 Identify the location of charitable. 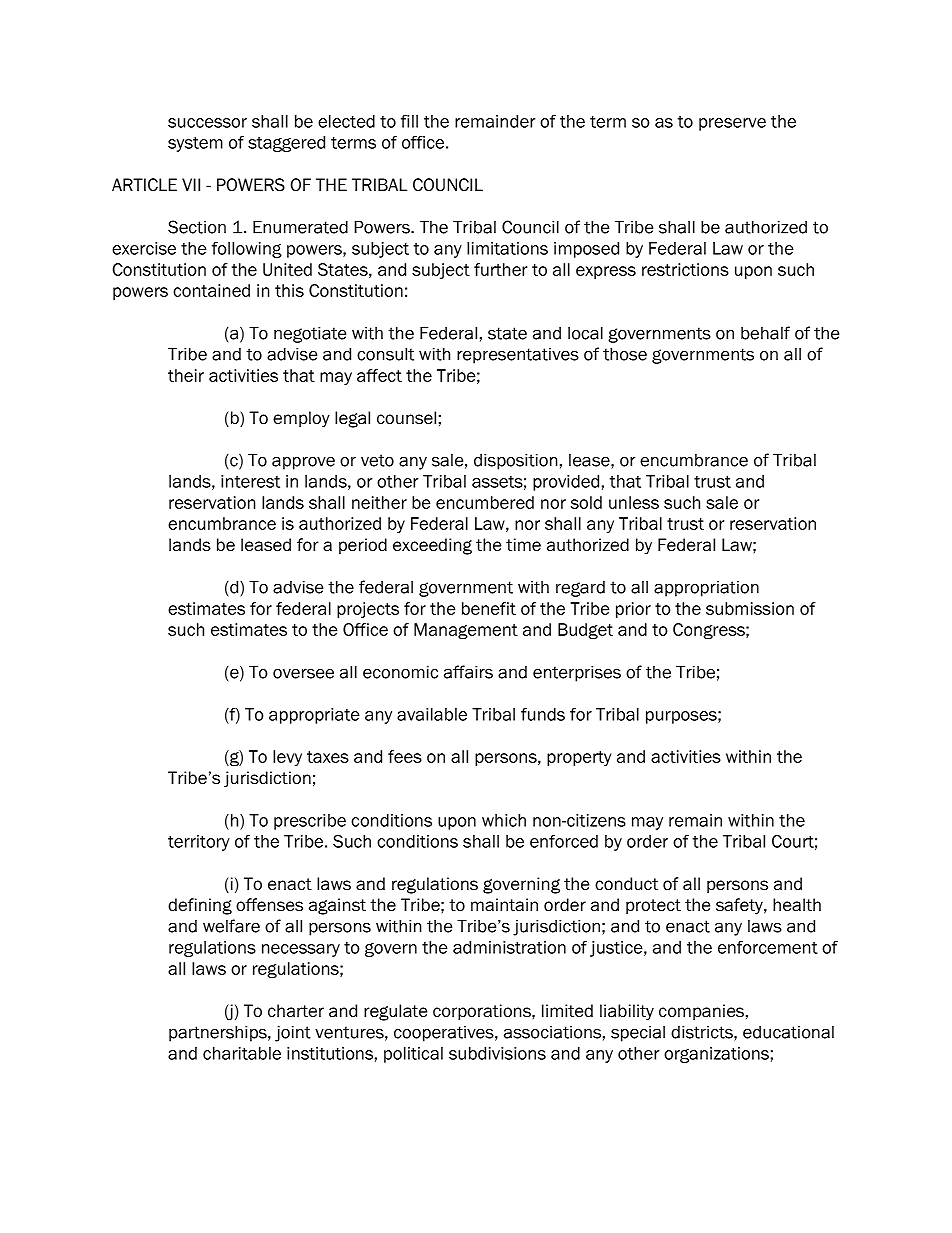
(242, 1053).
